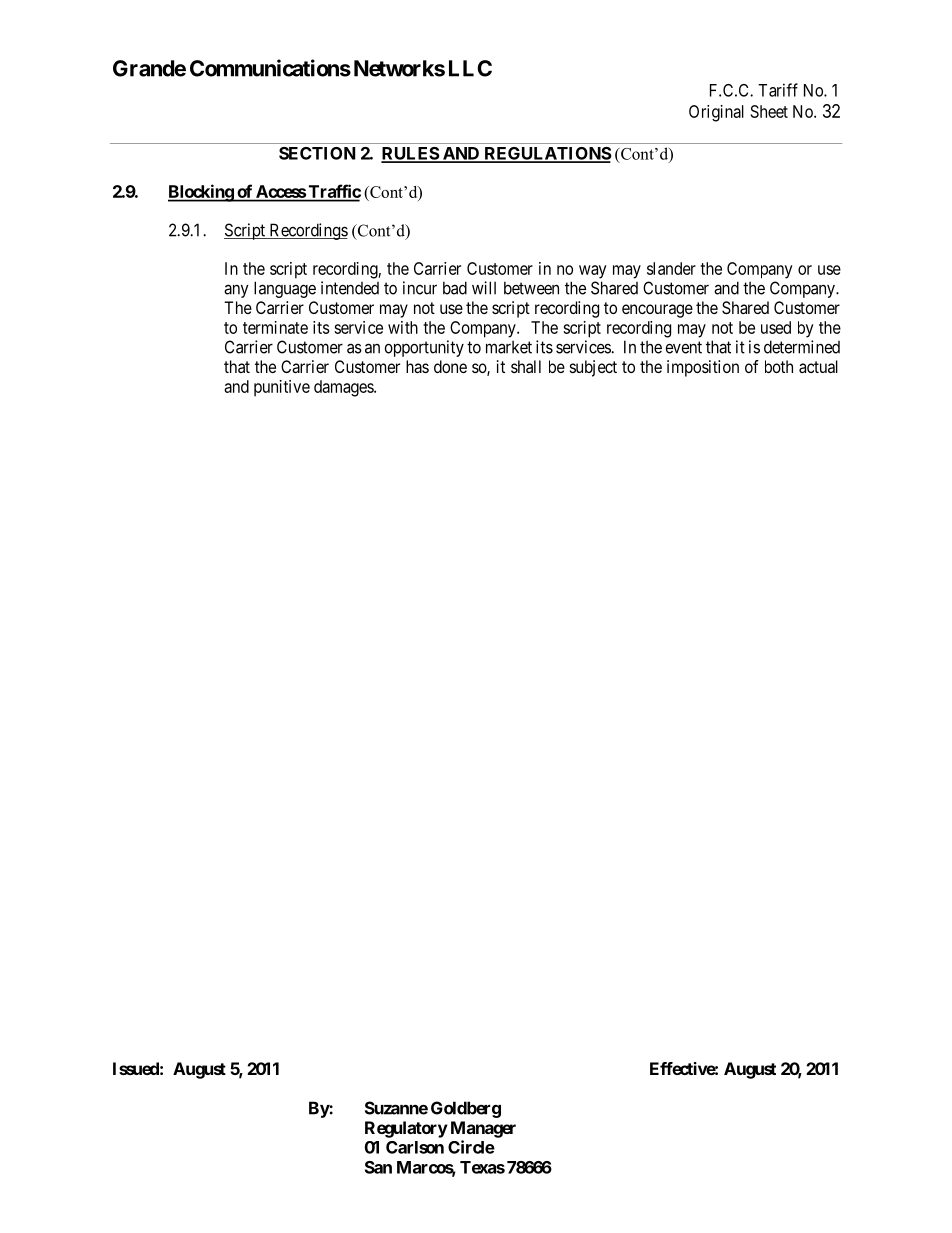 The width and height of the page is (952, 1233). What do you see at coordinates (703, 368) in the page?
I see `imposition` at bounding box center [703, 368].
